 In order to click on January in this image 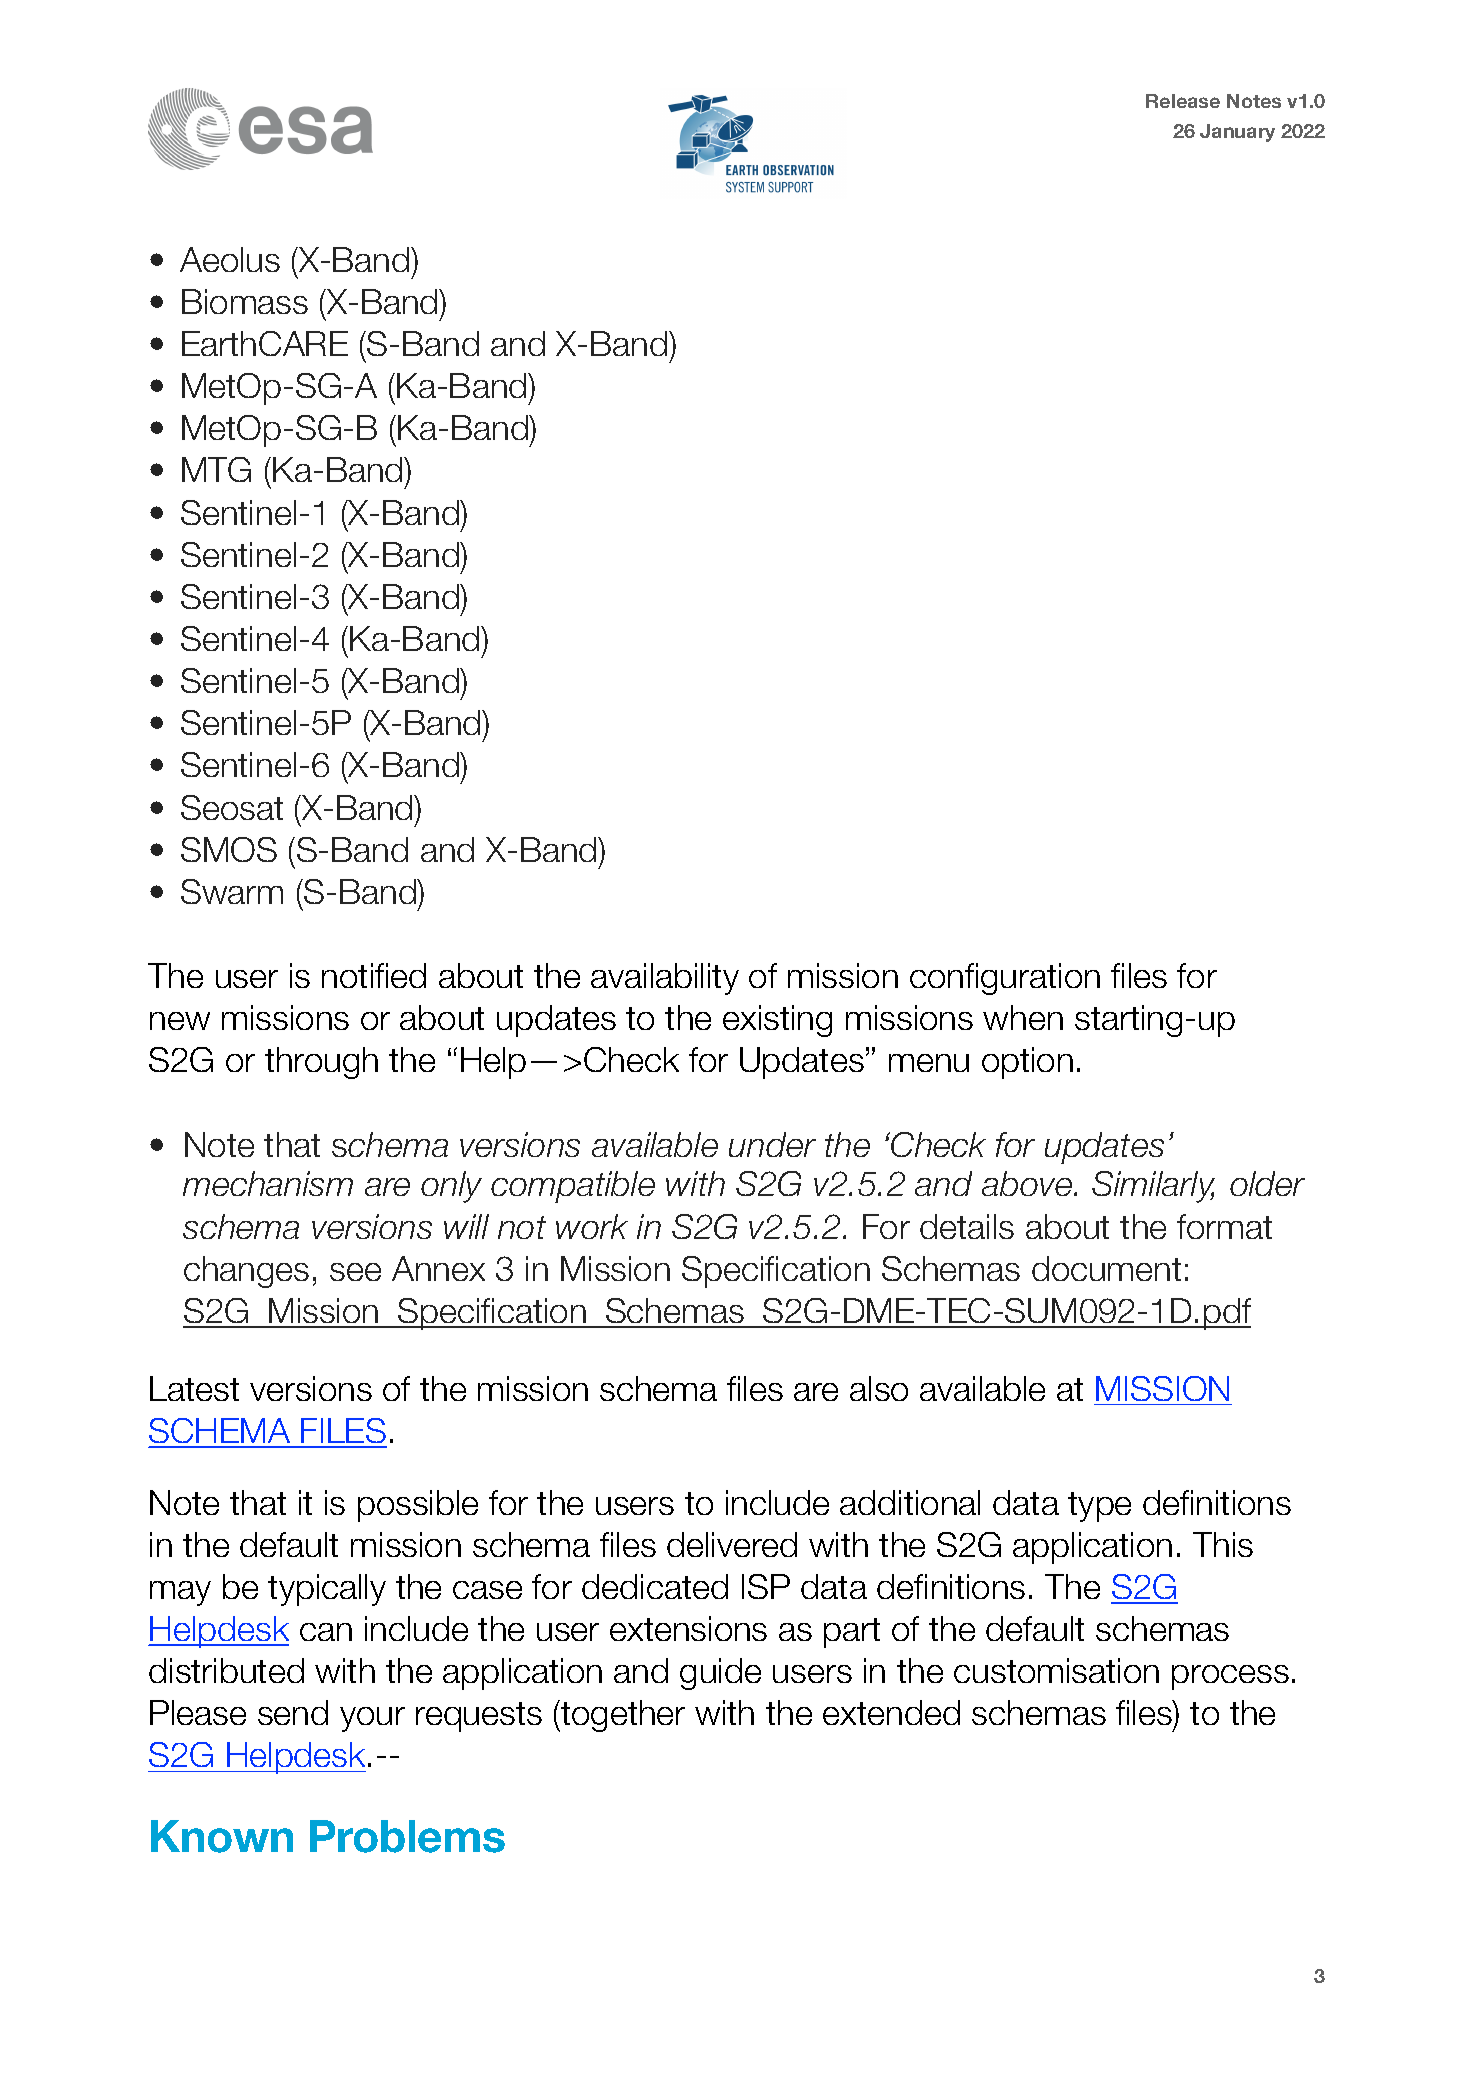, I will do `click(1237, 133)`.
